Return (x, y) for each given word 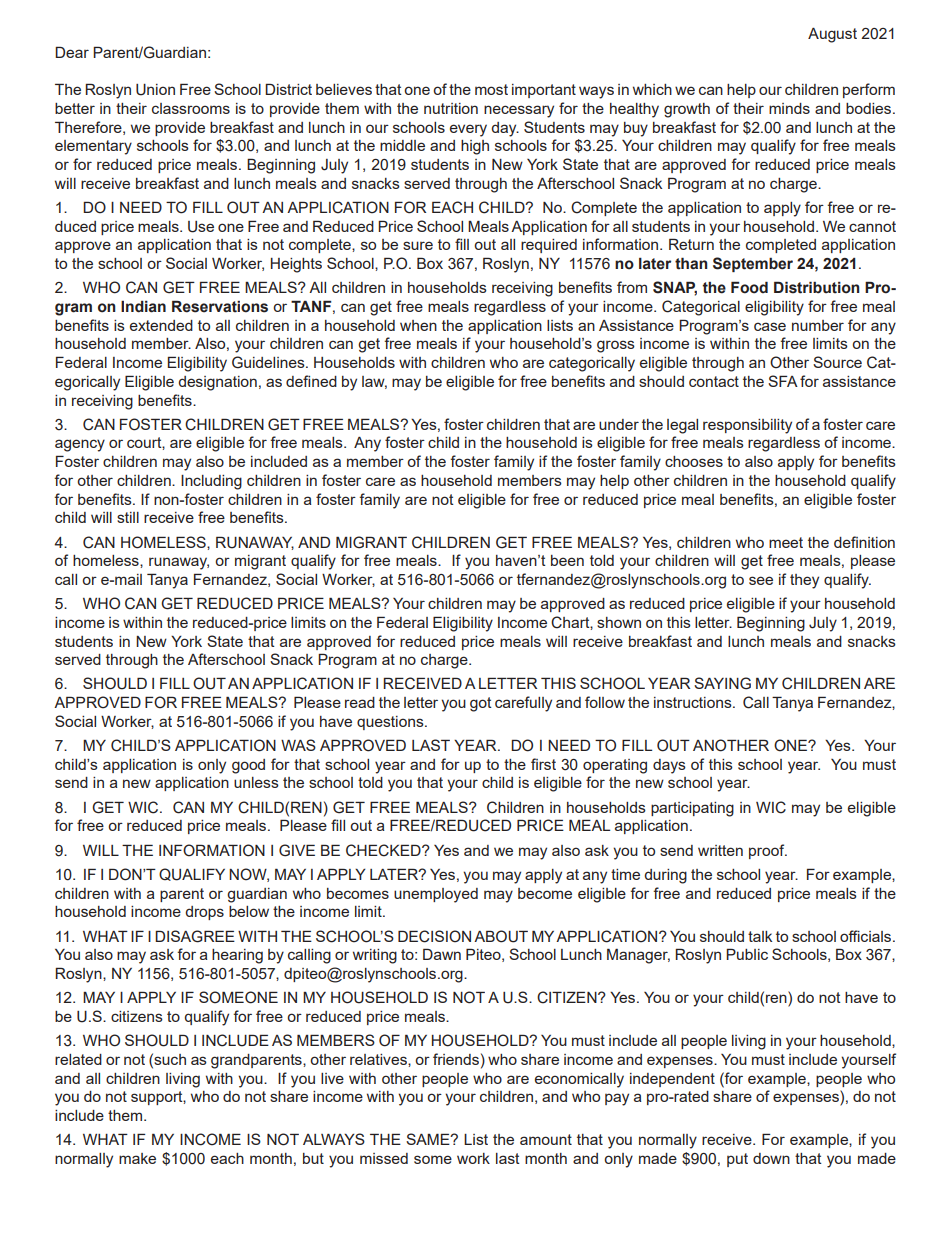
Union (155, 90)
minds (789, 108)
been (567, 560)
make (137, 1158)
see (761, 580)
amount (546, 1139)
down (771, 1158)
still (128, 517)
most (491, 89)
